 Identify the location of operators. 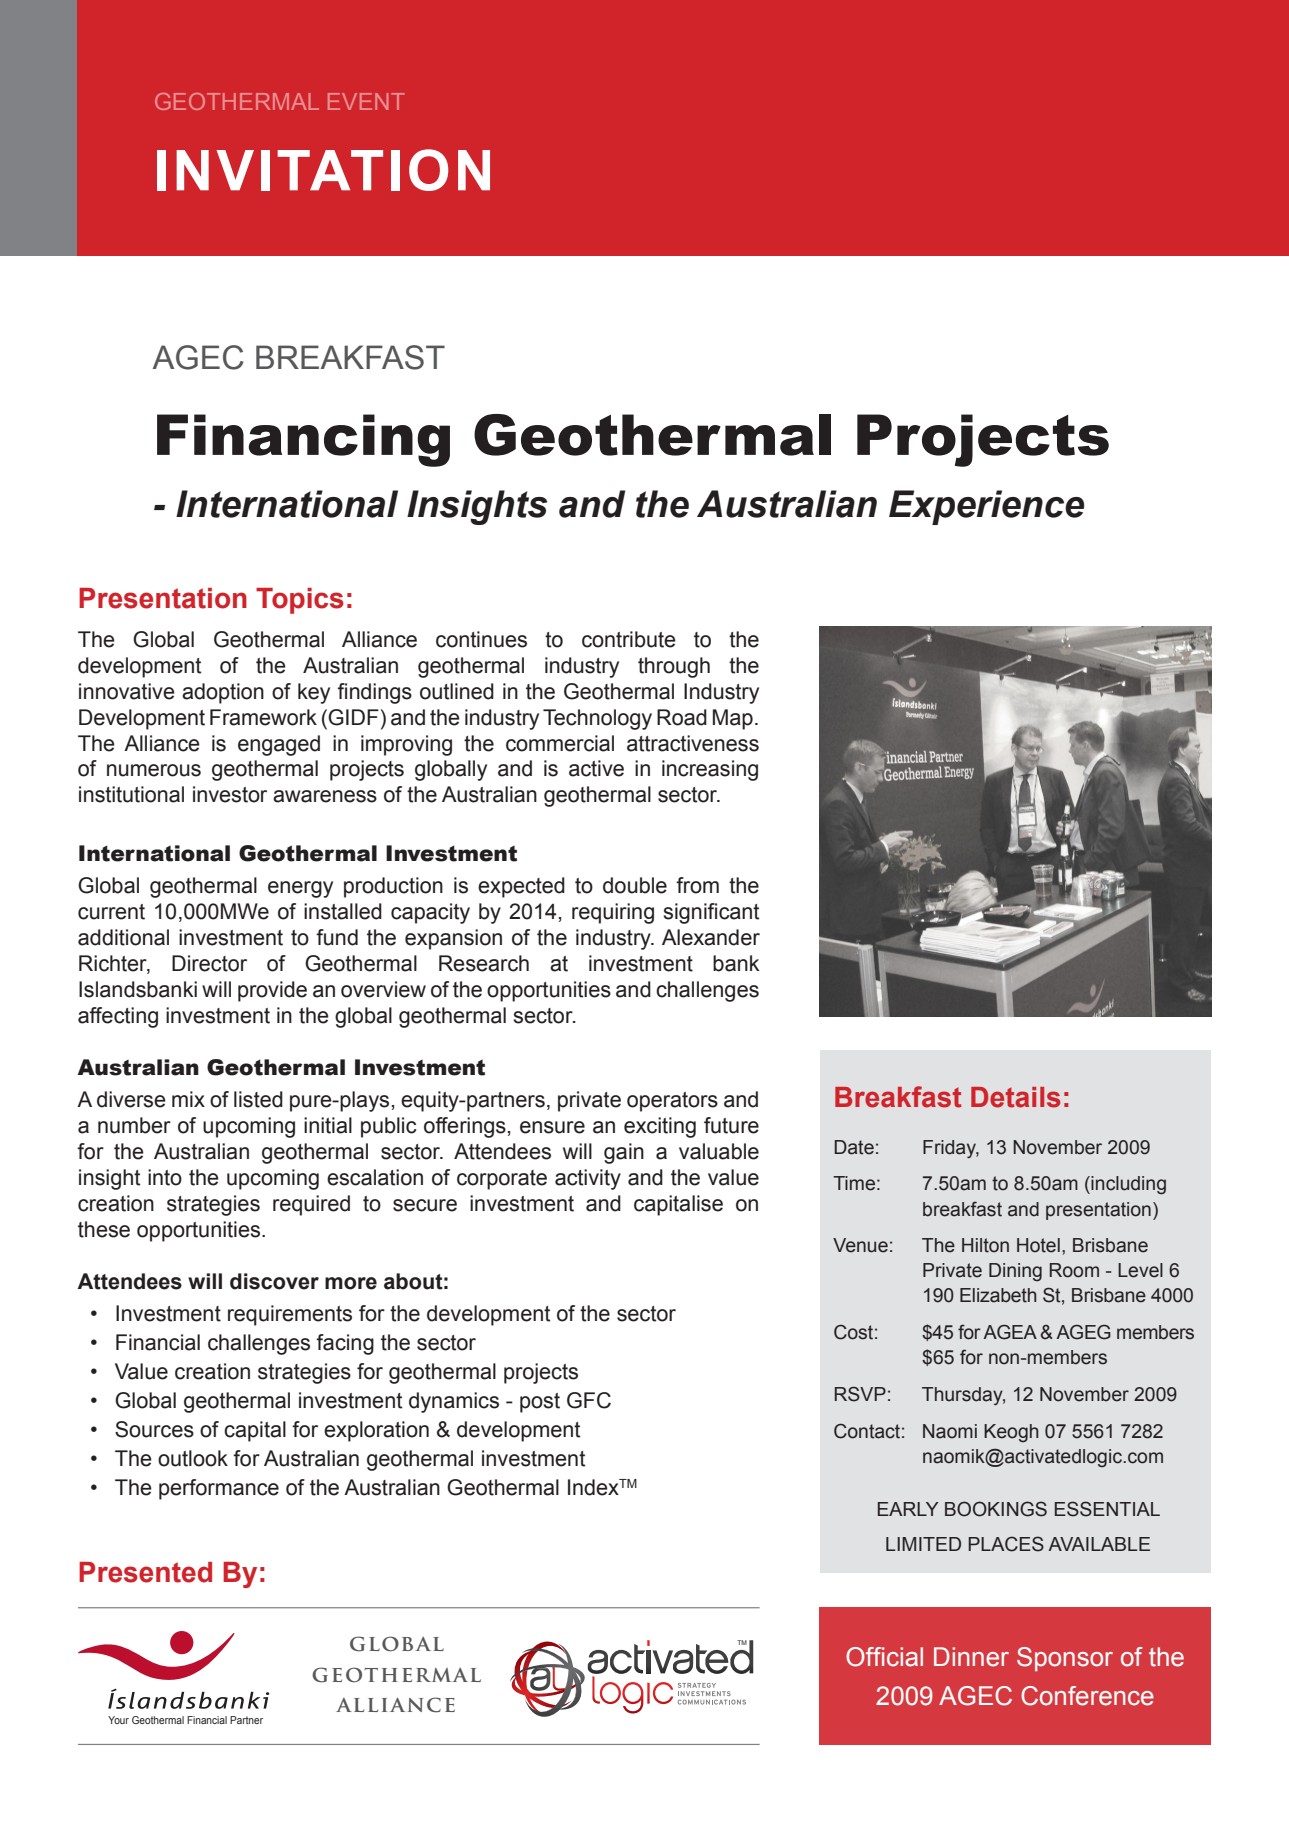
(672, 1102).
